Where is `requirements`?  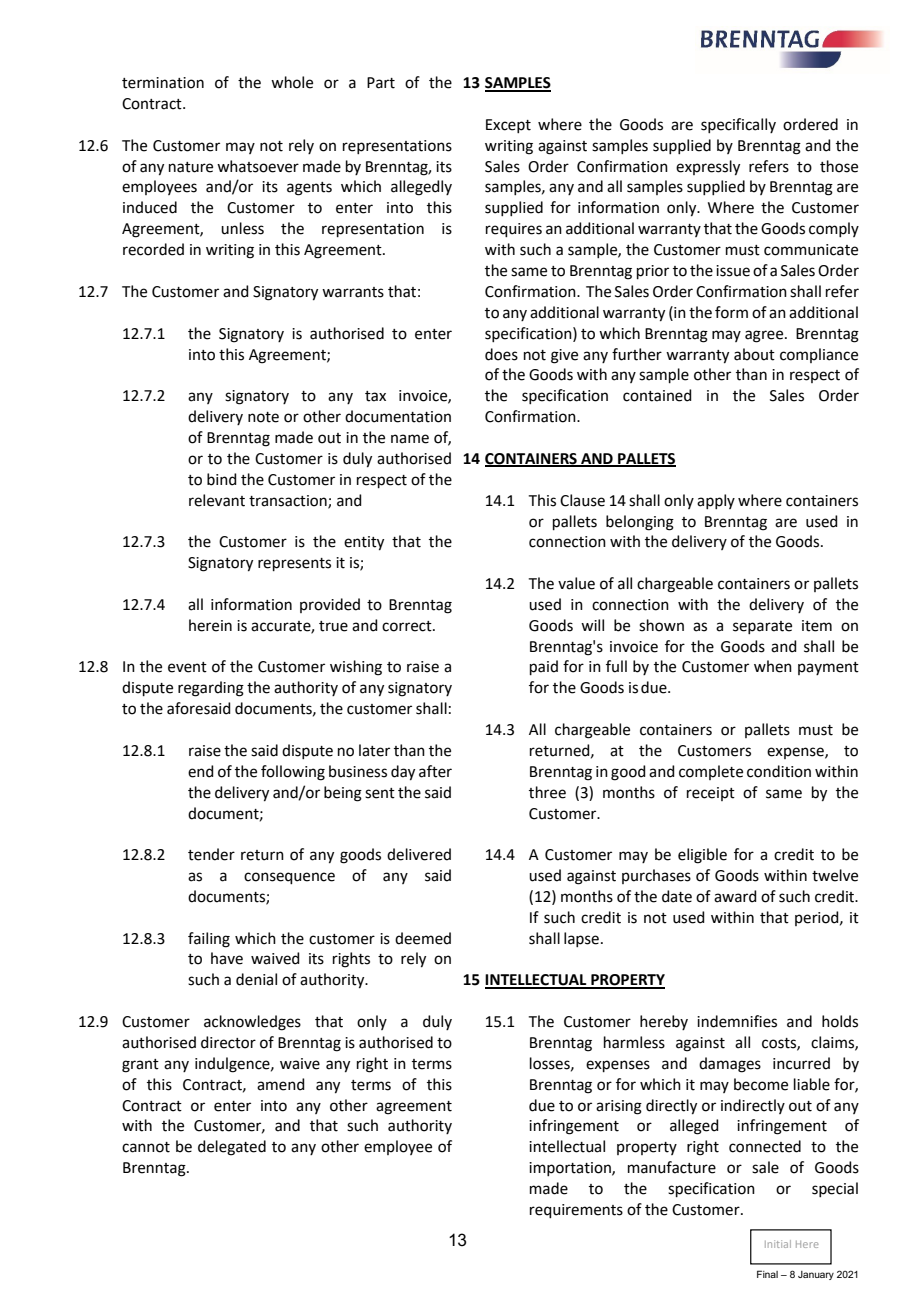
requirements is located at coordinates (576, 1211).
